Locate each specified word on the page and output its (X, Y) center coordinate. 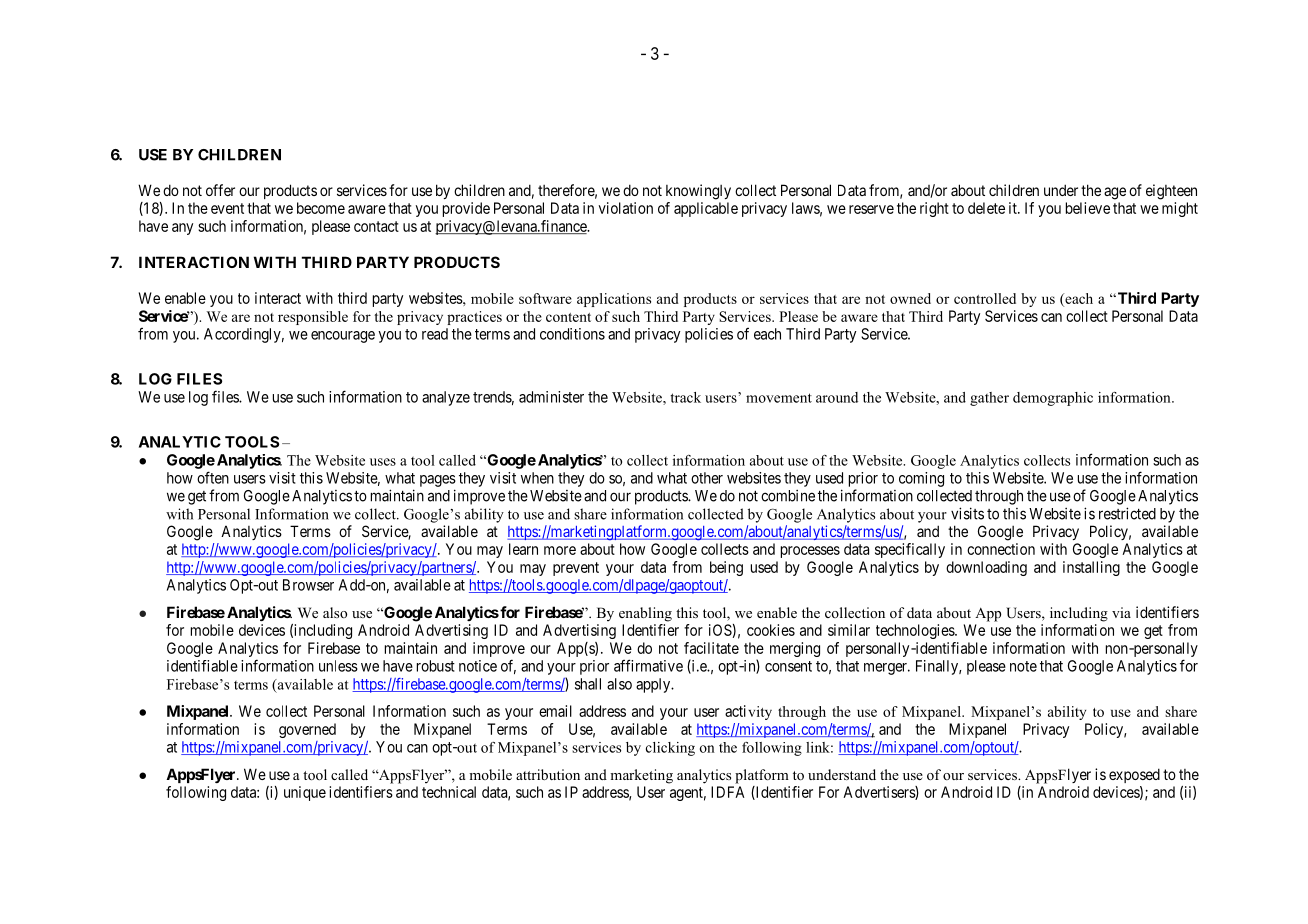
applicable (706, 209)
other (707, 478)
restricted (1127, 513)
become (321, 208)
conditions (572, 334)
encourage (343, 337)
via (1121, 612)
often (213, 477)
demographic (1053, 399)
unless (338, 666)
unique (305, 793)
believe (1088, 208)
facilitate (711, 648)
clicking (670, 749)
